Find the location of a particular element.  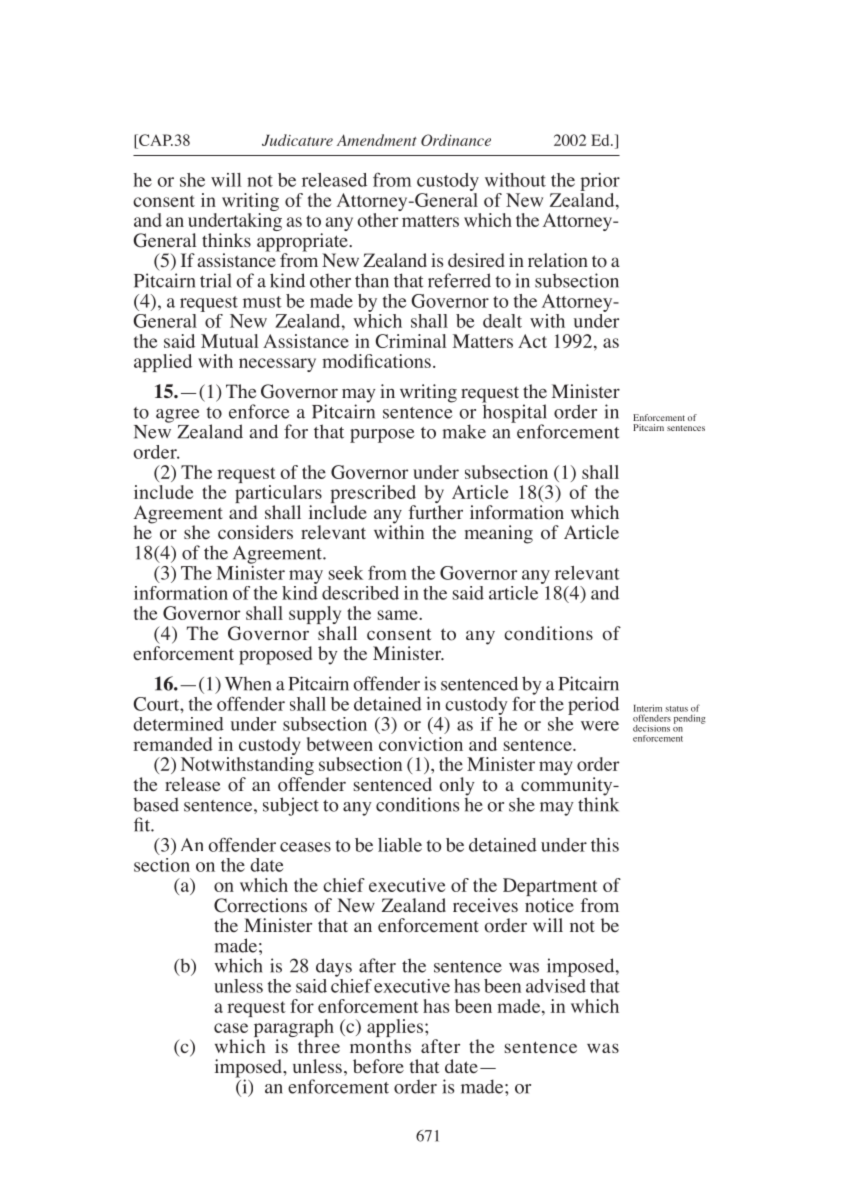

prior is located at coordinates (600, 182).
